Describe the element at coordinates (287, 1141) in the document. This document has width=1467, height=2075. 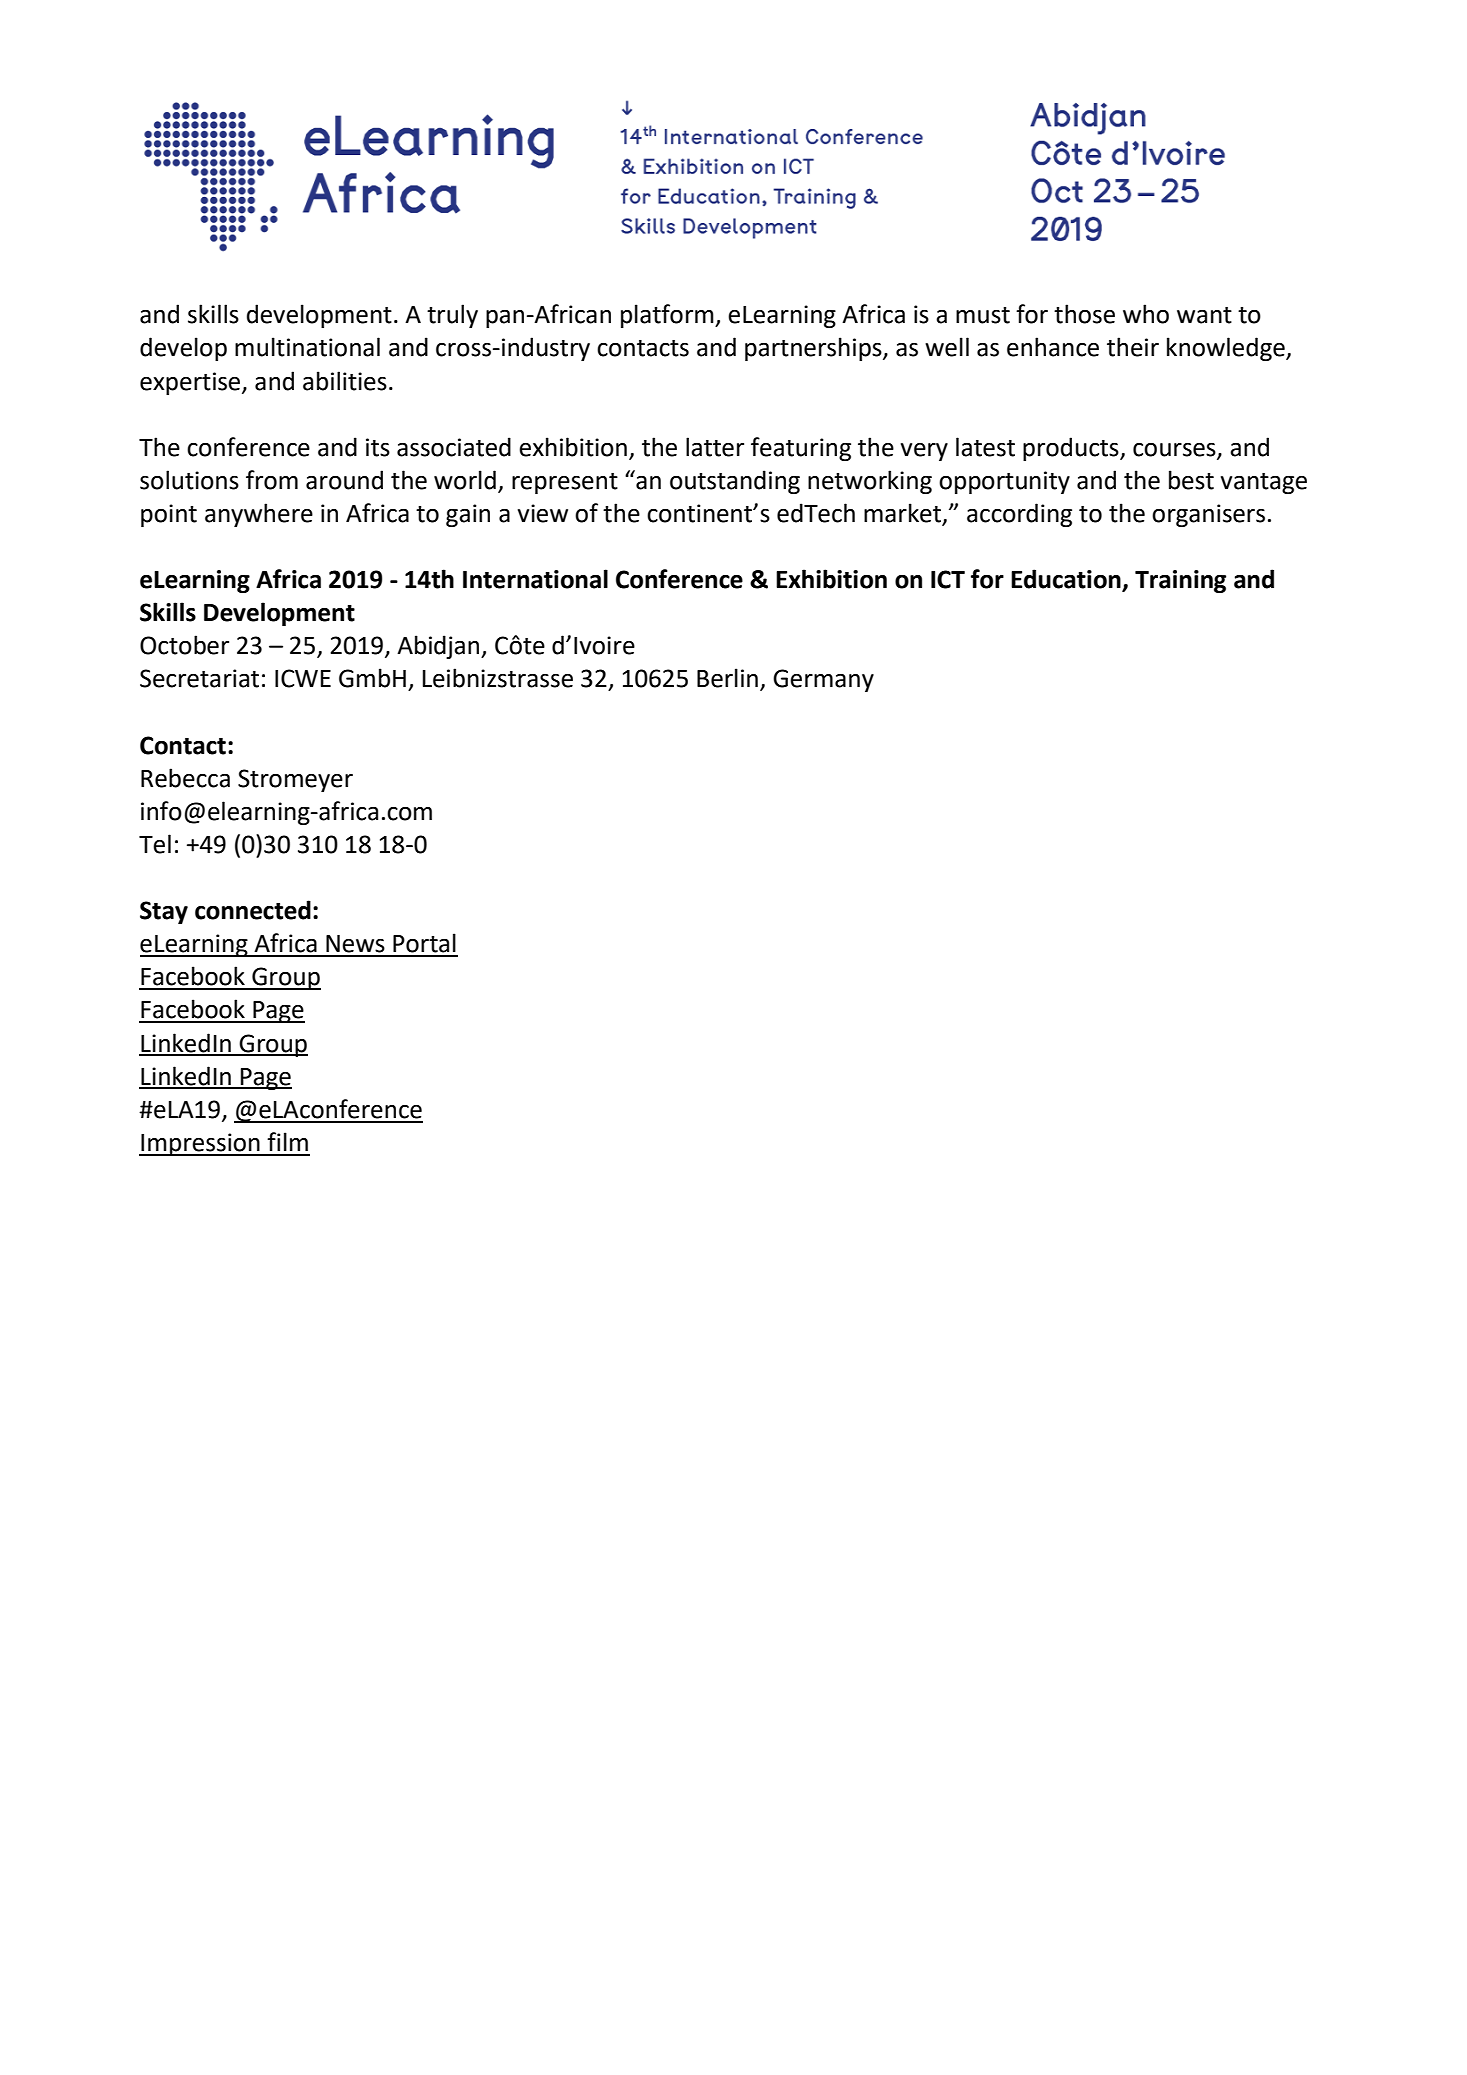
I see `film` at that location.
